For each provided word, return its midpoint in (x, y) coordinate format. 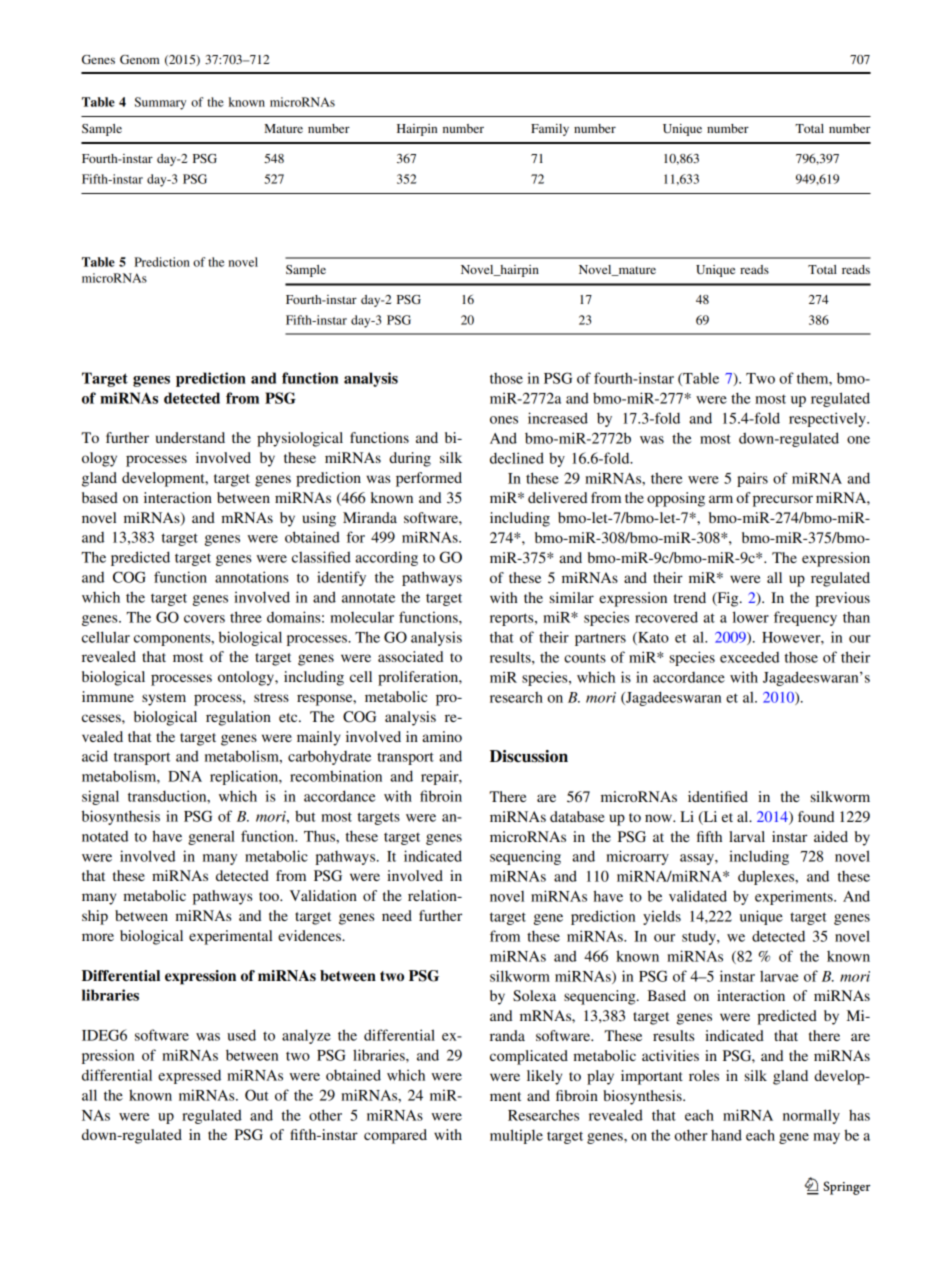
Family (550, 130)
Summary (160, 103)
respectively (828, 419)
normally (811, 1116)
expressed (189, 1076)
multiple (516, 1136)
